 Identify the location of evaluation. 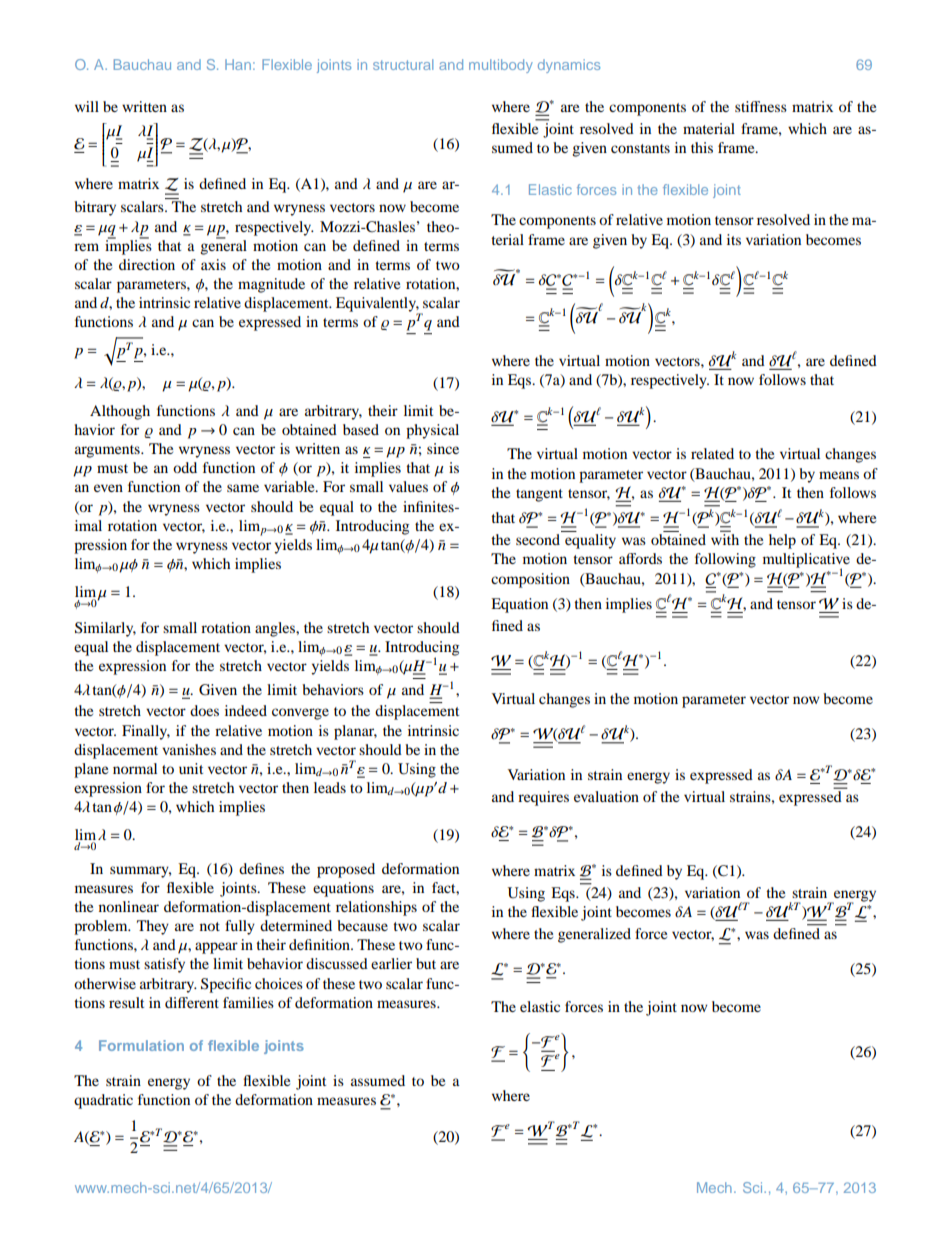
(606, 796).
